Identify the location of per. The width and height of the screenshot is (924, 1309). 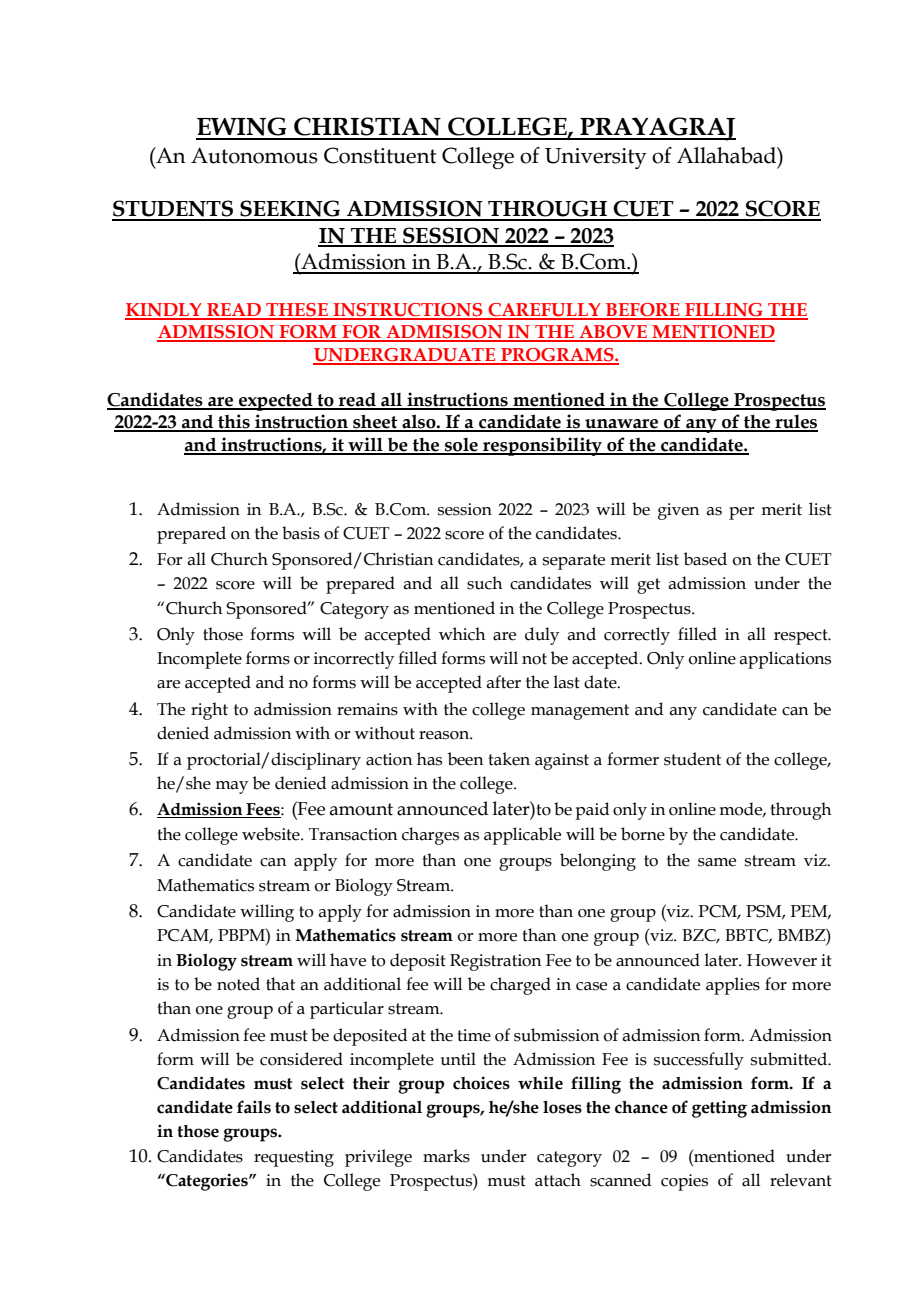
(741, 513).
